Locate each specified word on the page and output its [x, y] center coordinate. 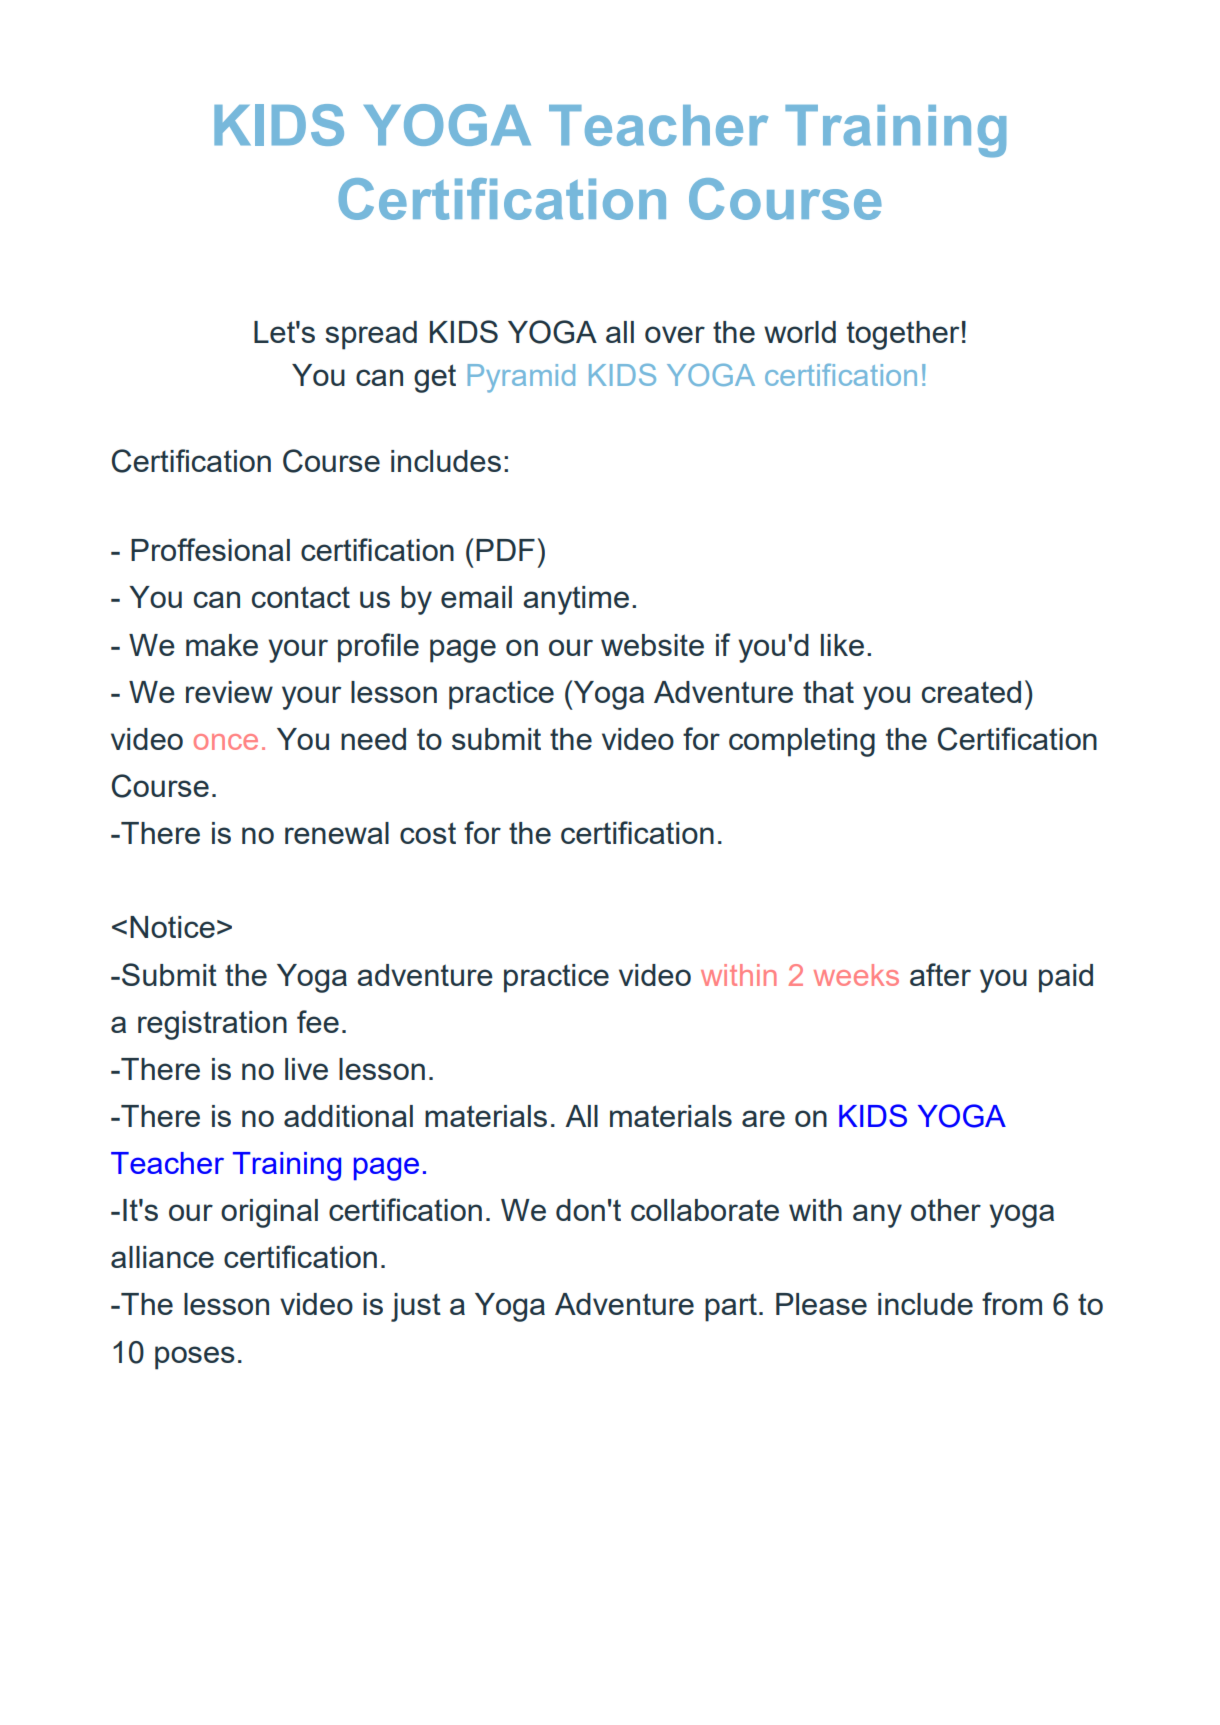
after [940, 974]
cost [428, 833]
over [675, 334]
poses [195, 1358]
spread [371, 335]
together [903, 335]
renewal [337, 833]
